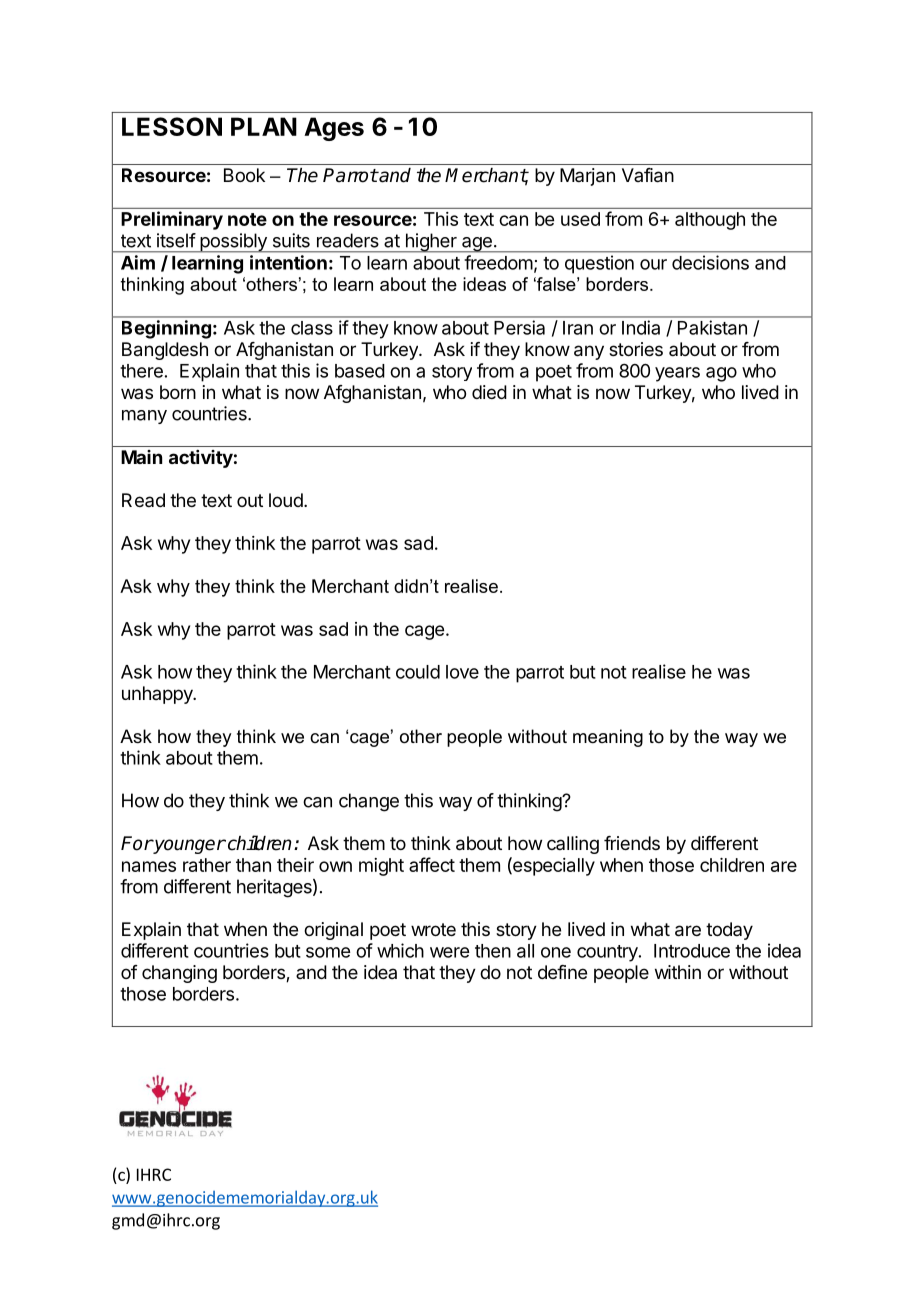 Image resolution: width=924 pixels, height=1309 pixels. I want to click on changing, so click(179, 974).
